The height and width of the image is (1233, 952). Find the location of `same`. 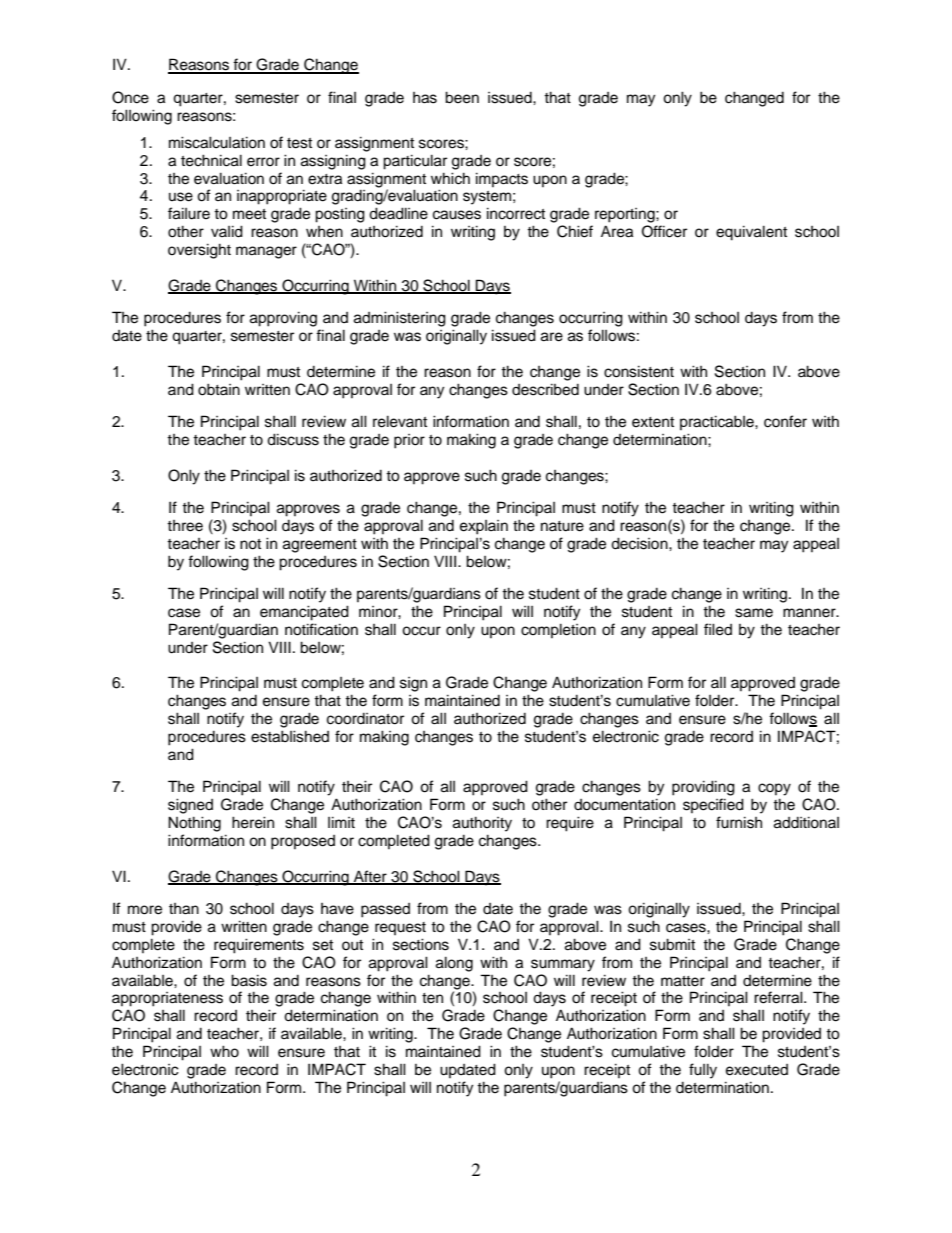

same is located at coordinates (754, 613).
